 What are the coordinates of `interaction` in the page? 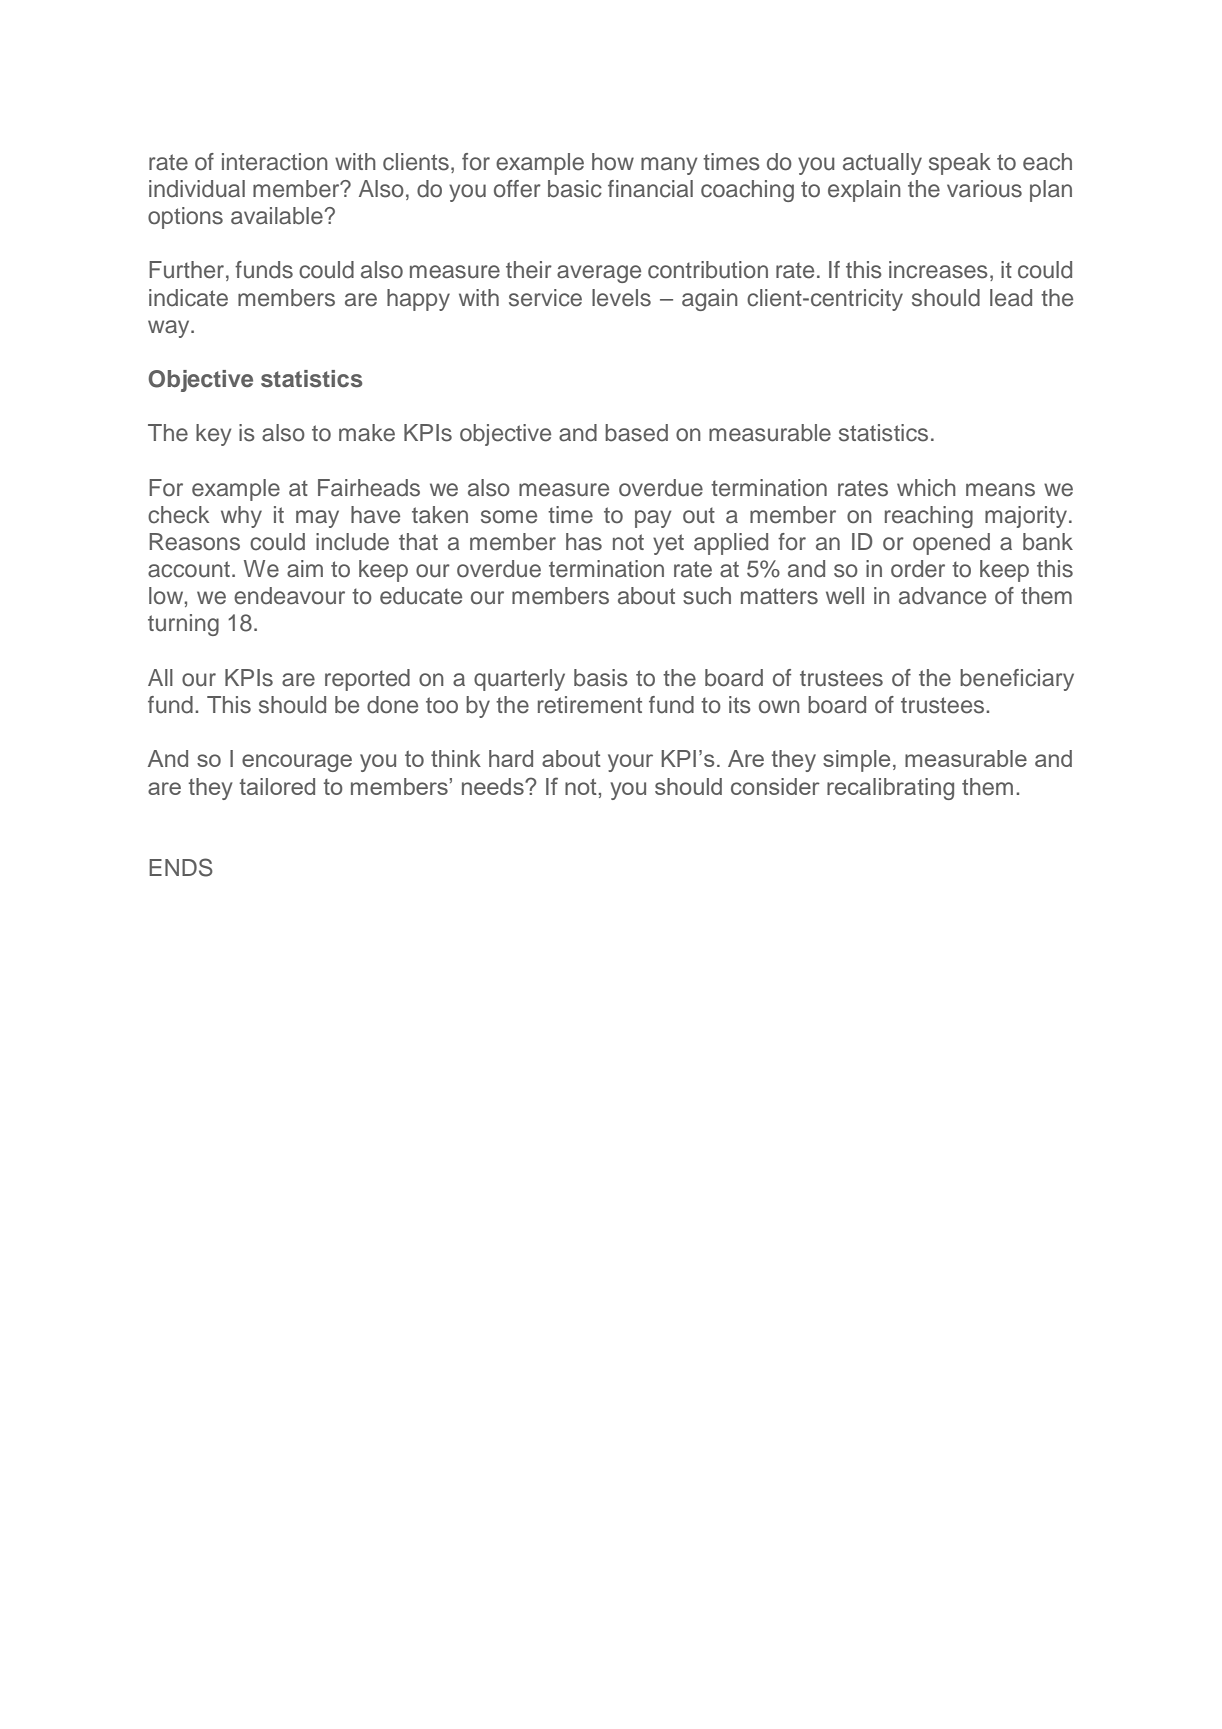 It's located at (275, 162).
